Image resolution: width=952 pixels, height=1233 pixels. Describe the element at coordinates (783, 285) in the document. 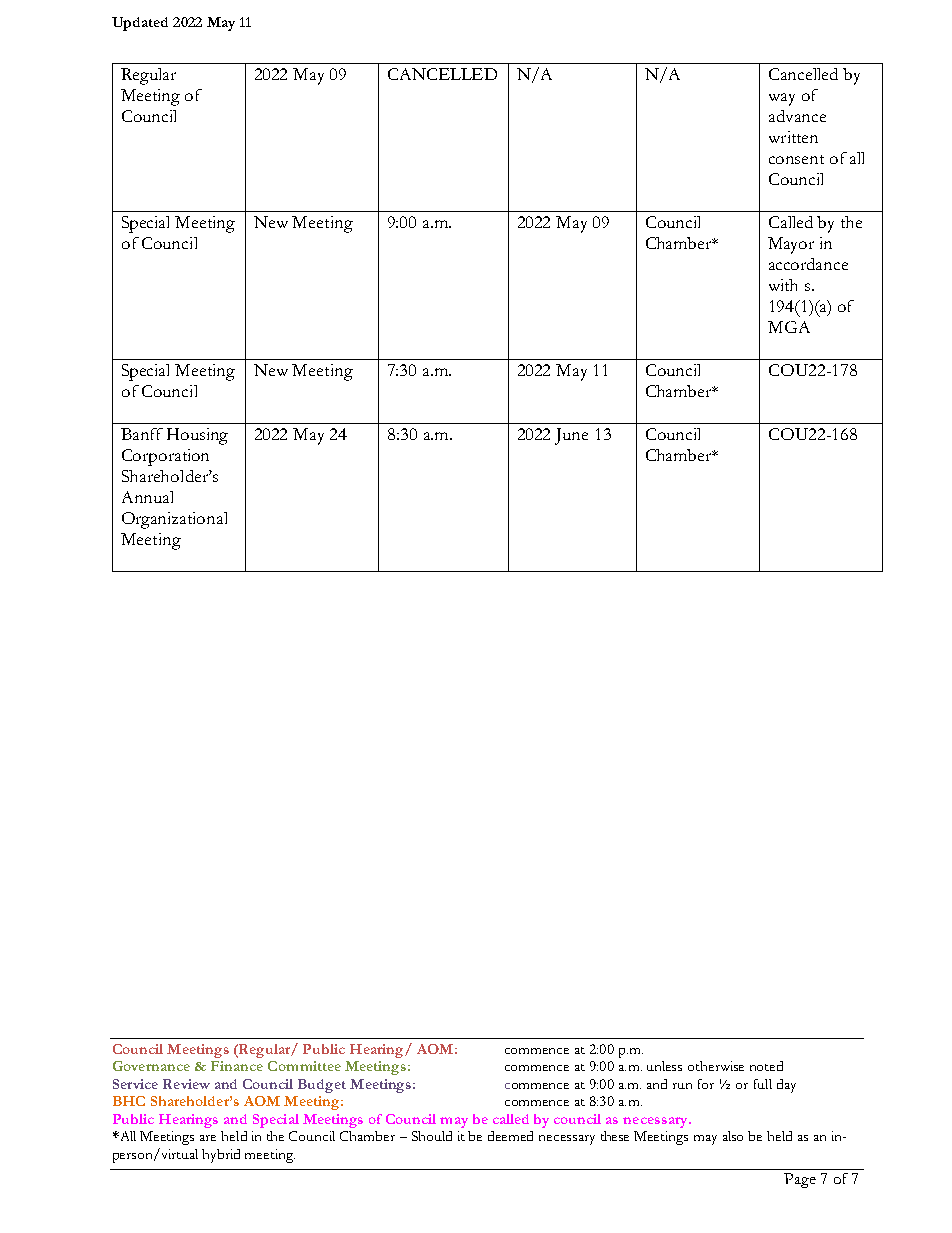

I see `with` at that location.
